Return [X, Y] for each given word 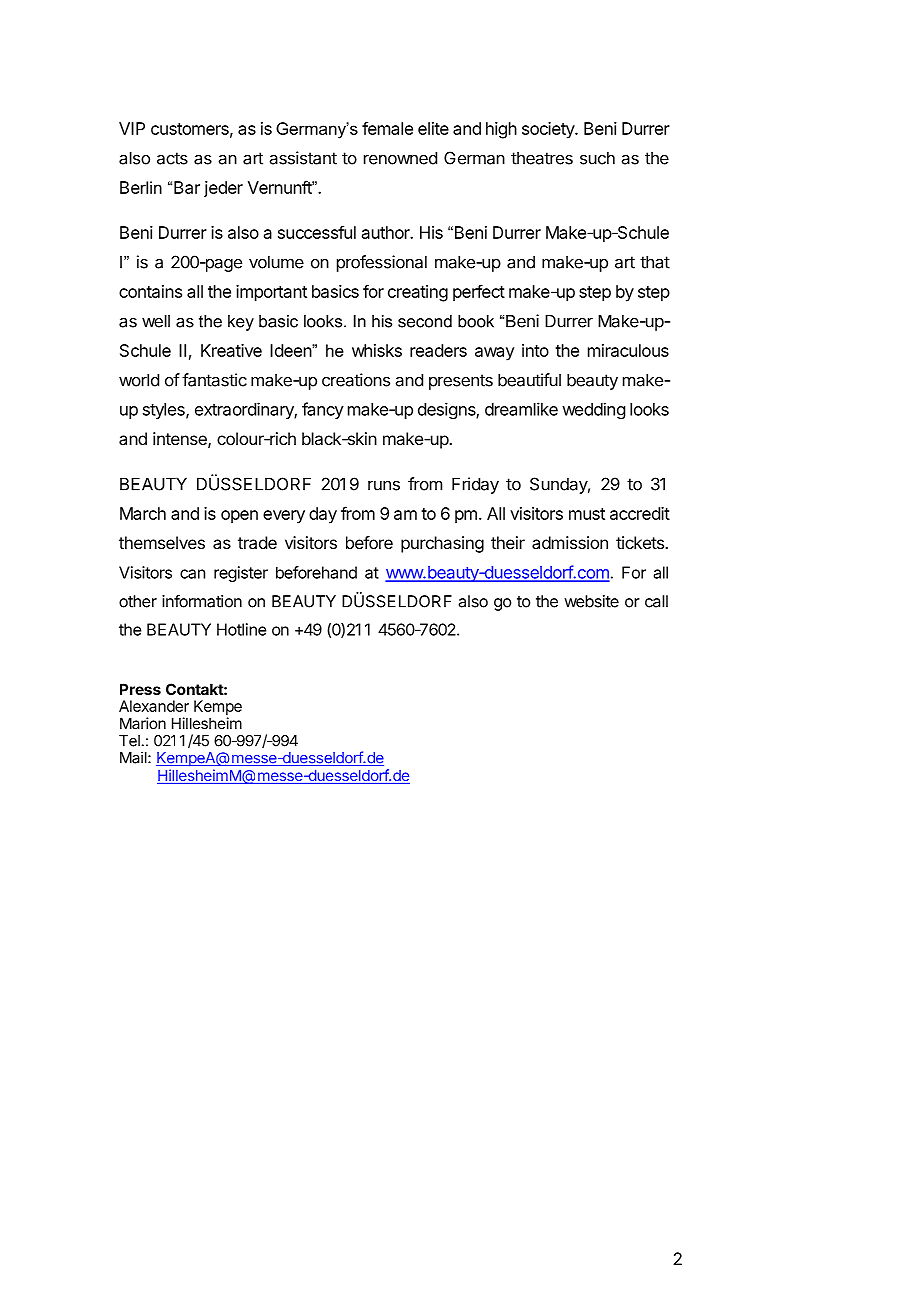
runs [384, 485]
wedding [593, 410]
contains [150, 291]
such [597, 158]
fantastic [214, 380]
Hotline [241, 629]
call [656, 601]
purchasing [442, 544]
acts [172, 158]
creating [418, 293]
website [591, 601]
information [202, 601]
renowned [400, 158]
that [655, 262]
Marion [143, 723]
